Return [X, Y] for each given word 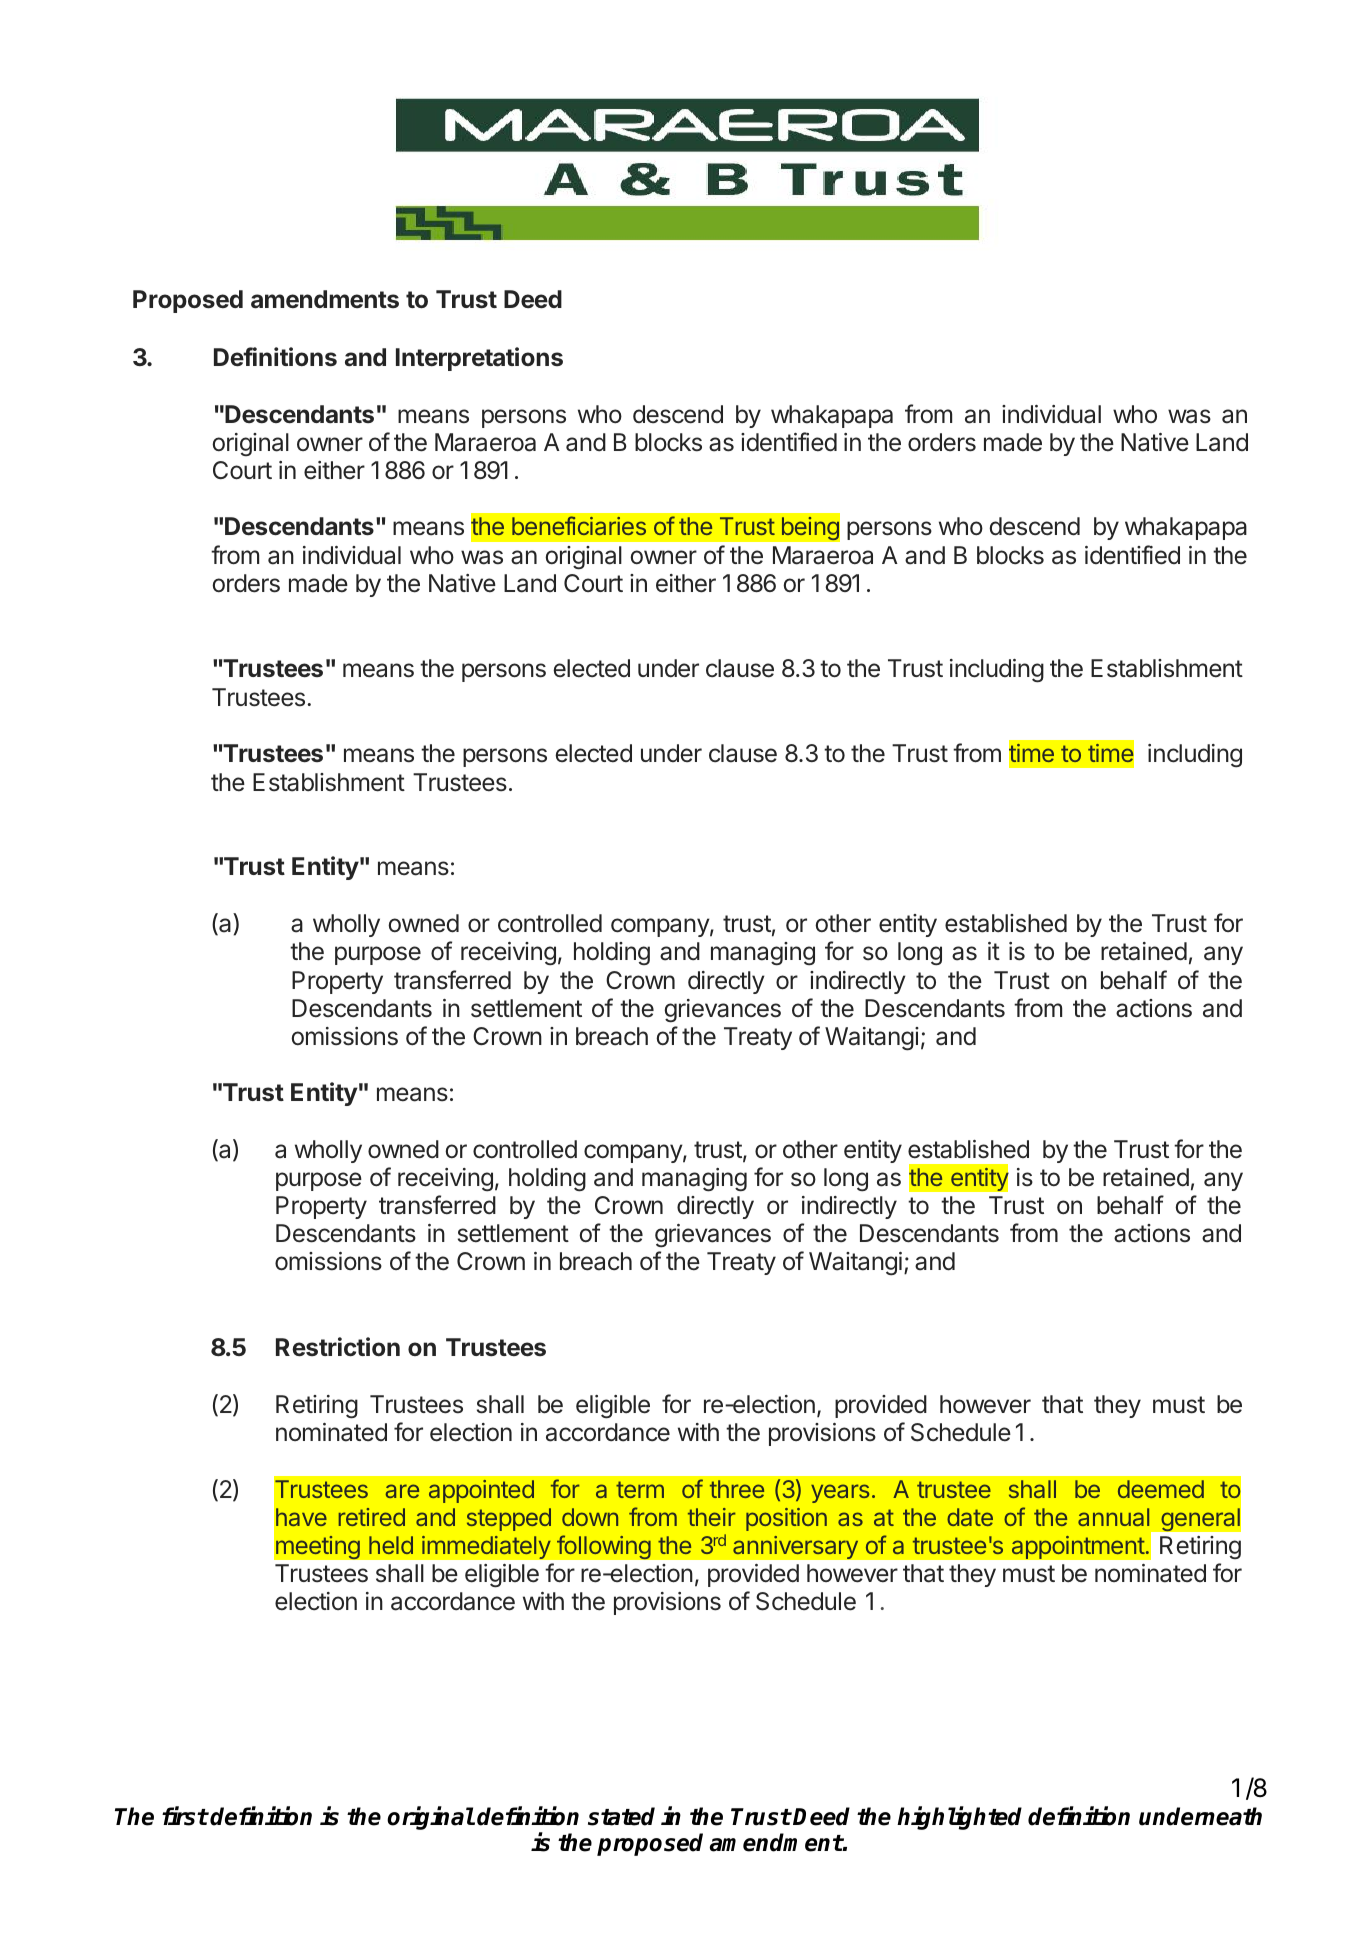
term [640, 1489]
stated [621, 1816]
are [402, 1491]
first [185, 1816]
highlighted [959, 1818]
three [737, 1489]
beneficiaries [579, 525]
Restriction [338, 1347]
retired [371, 1517]
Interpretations [479, 359]
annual [1113, 1517]
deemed [1161, 1489]
